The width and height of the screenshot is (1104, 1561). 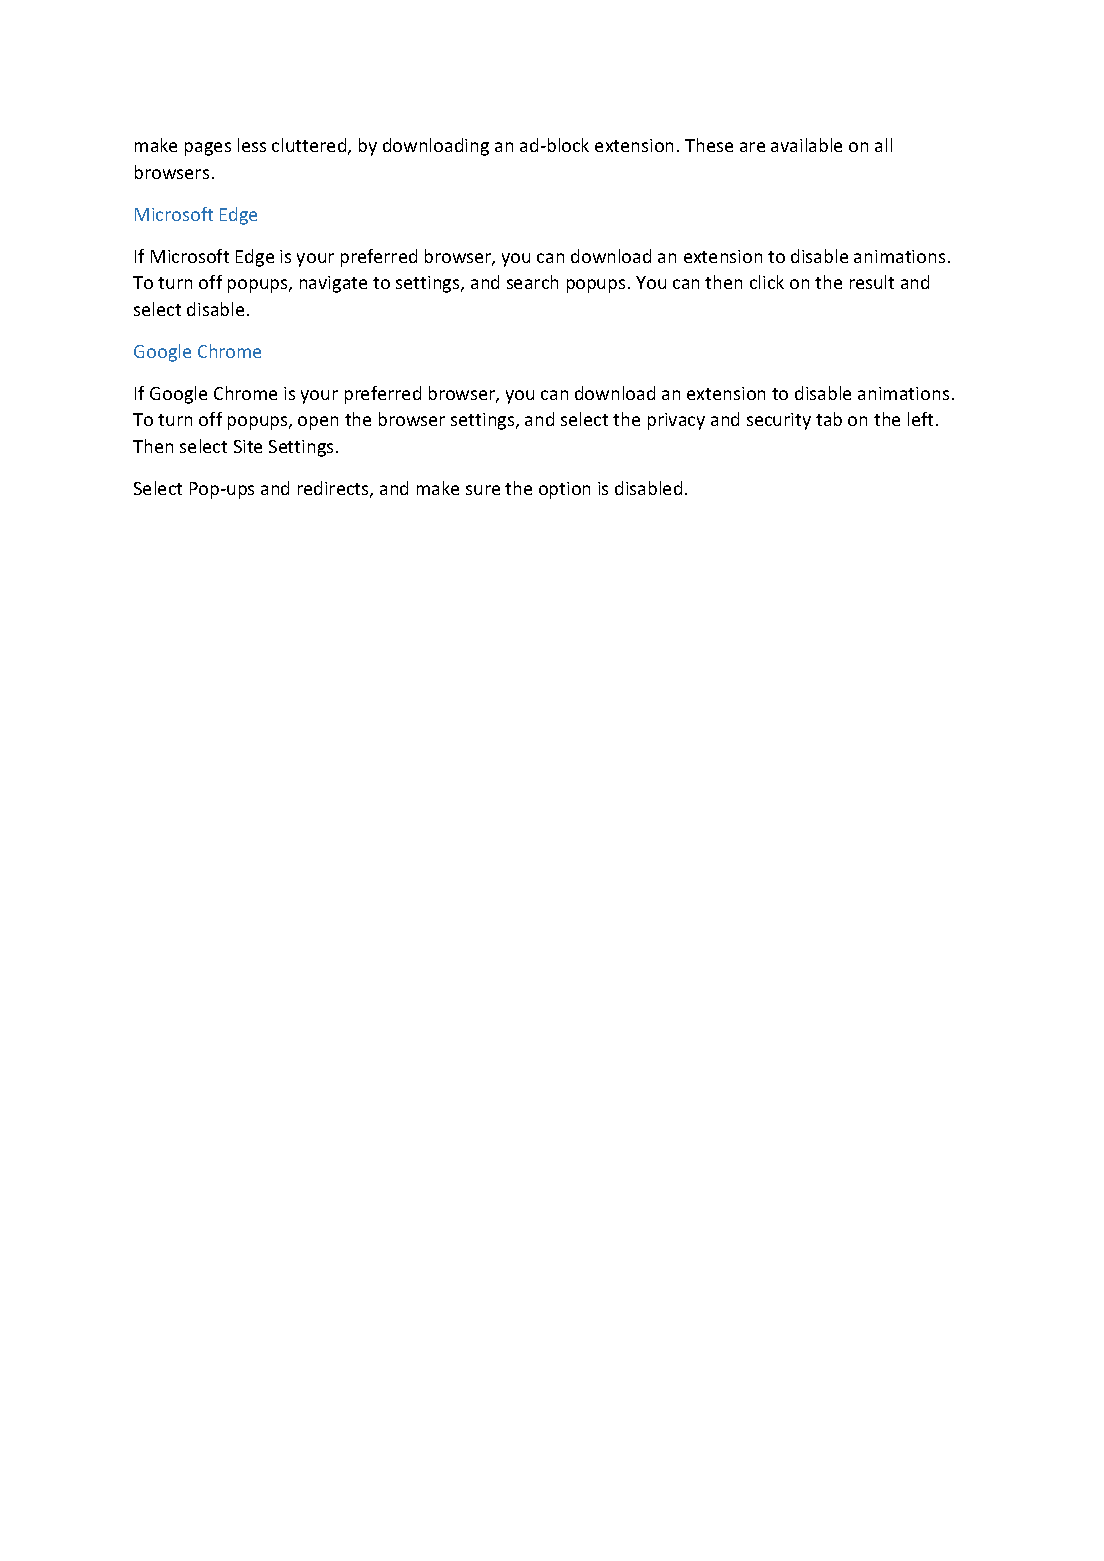 I want to click on result, so click(x=872, y=282).
